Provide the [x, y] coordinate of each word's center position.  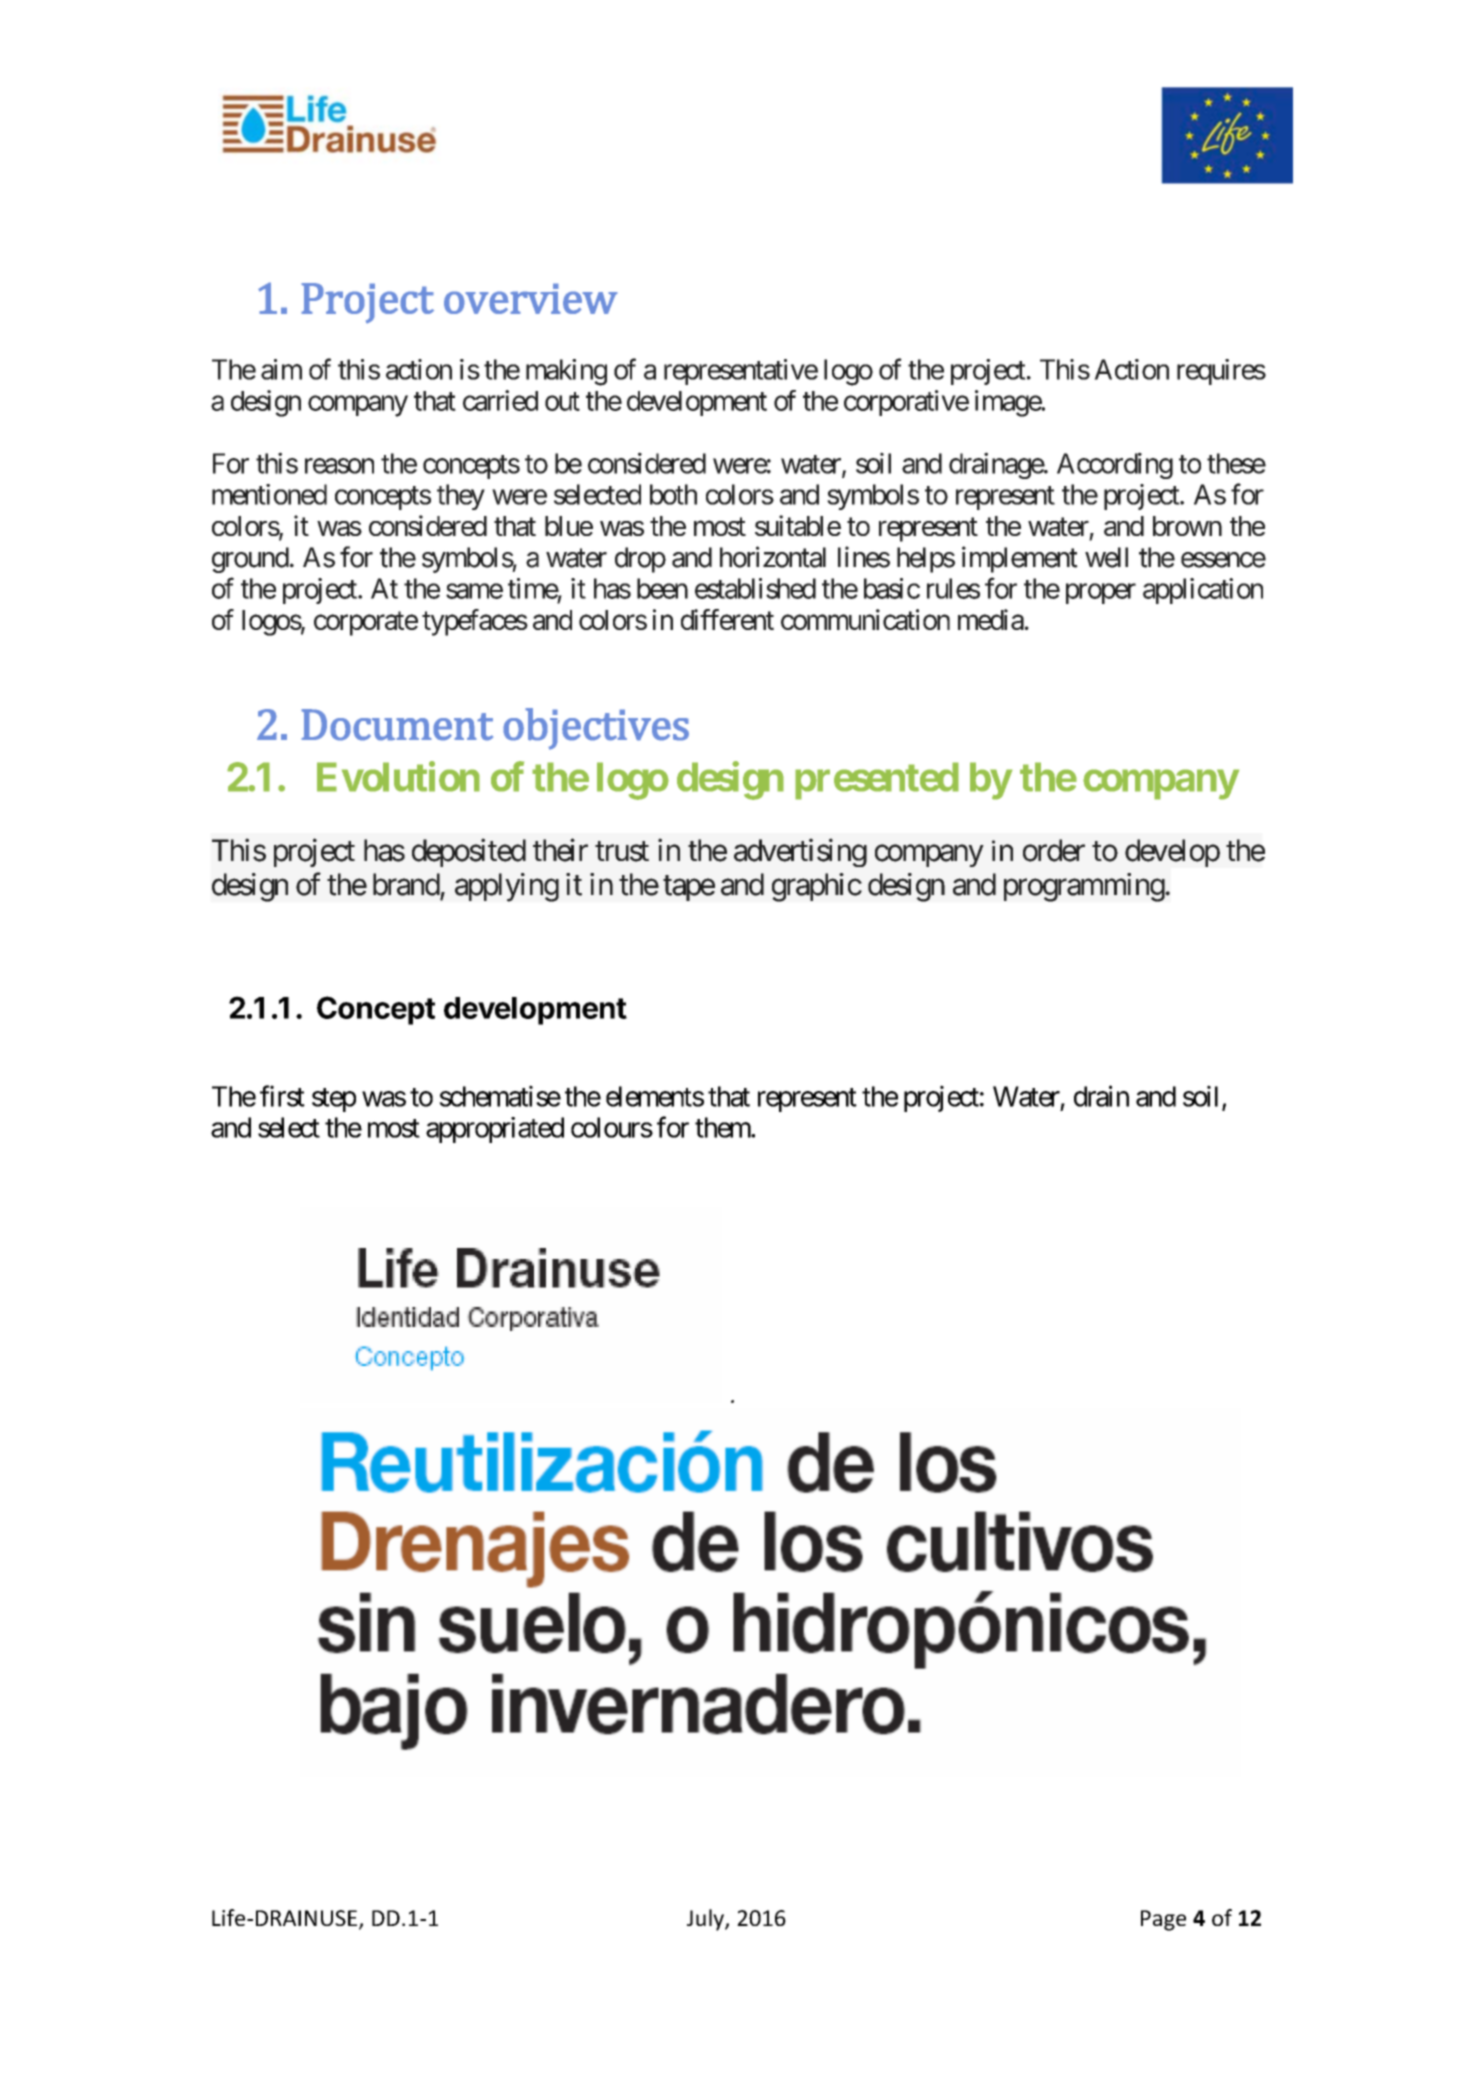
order [1054, 850]
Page [1163, 1920]
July [706, 1920]
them [723, 1127]
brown [1187, 526]
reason [339, 466]
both [673, 494]
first [282, 1096]
